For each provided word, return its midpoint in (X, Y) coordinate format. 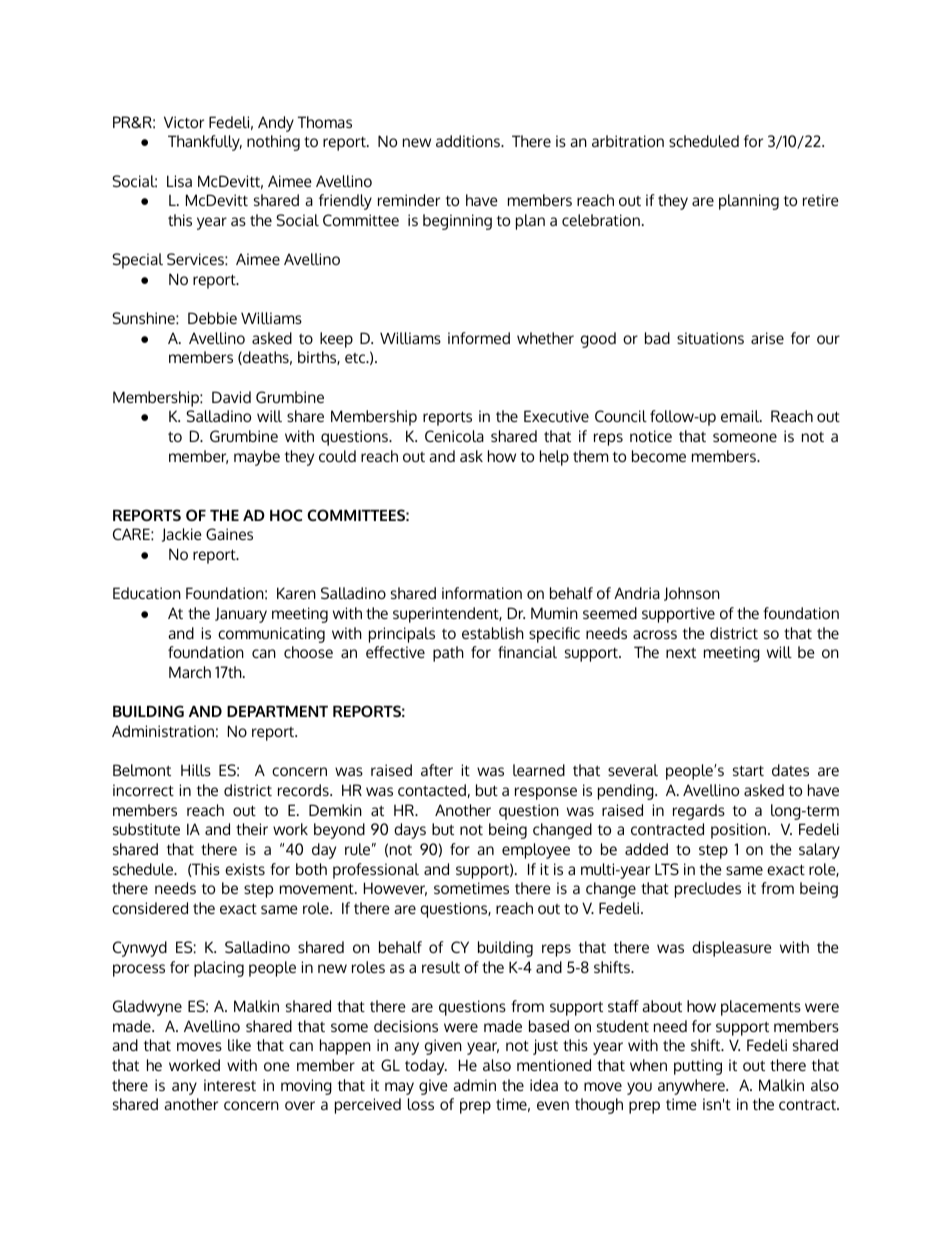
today (426, 1067)
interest (230, 1085)
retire (821, 200)
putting (698, 1067)
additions (469, 141)
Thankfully (205, 143)
